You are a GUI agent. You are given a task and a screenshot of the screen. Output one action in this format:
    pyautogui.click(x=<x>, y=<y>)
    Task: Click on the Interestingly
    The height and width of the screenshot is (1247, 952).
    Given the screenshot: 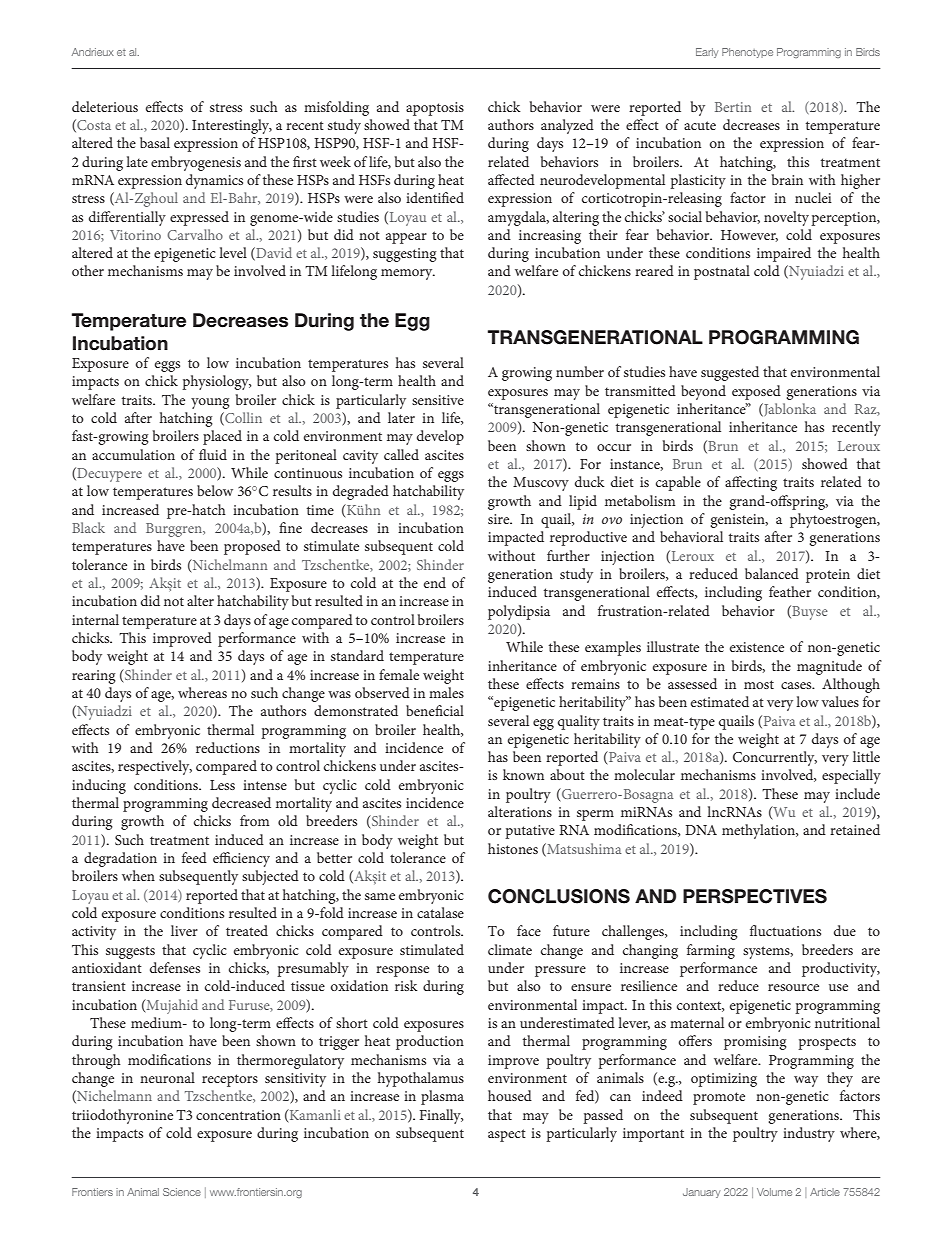 What is the action you would take?
    pyautogui.click(x=232, y=126)
